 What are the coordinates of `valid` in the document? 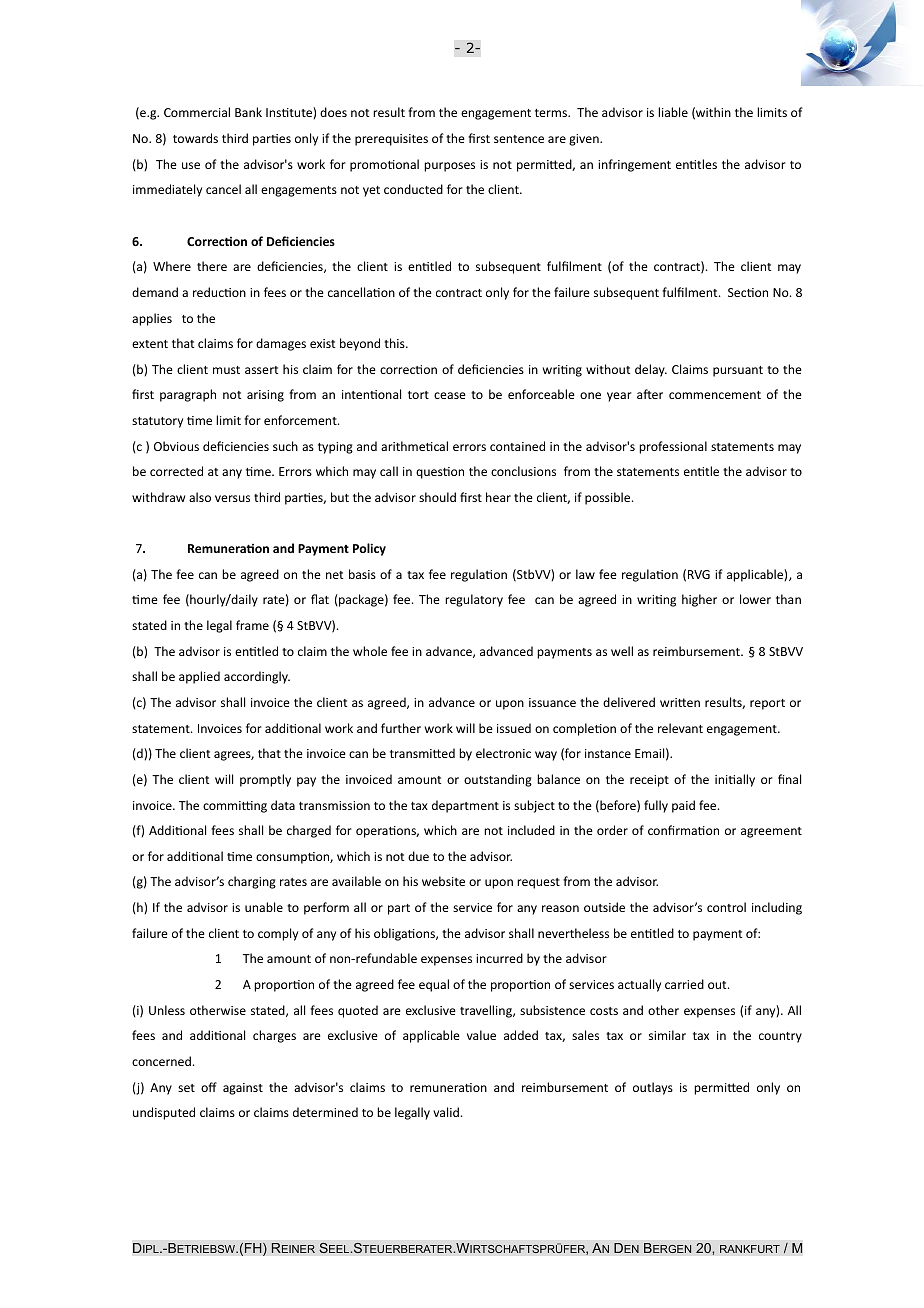 It's located at (446, 1112).
